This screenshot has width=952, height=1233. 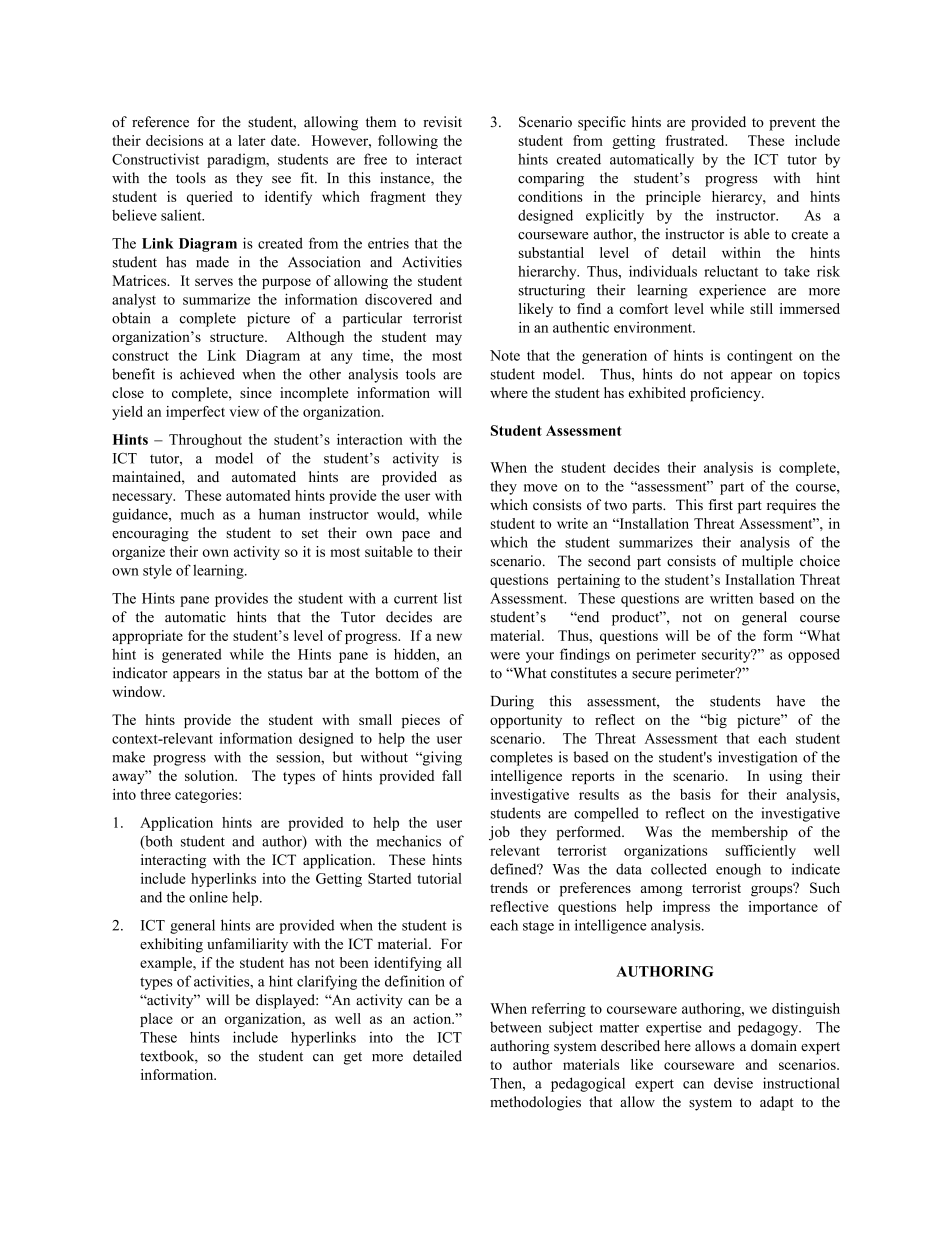 I want to click on place, so click(x=156, y=1020).
